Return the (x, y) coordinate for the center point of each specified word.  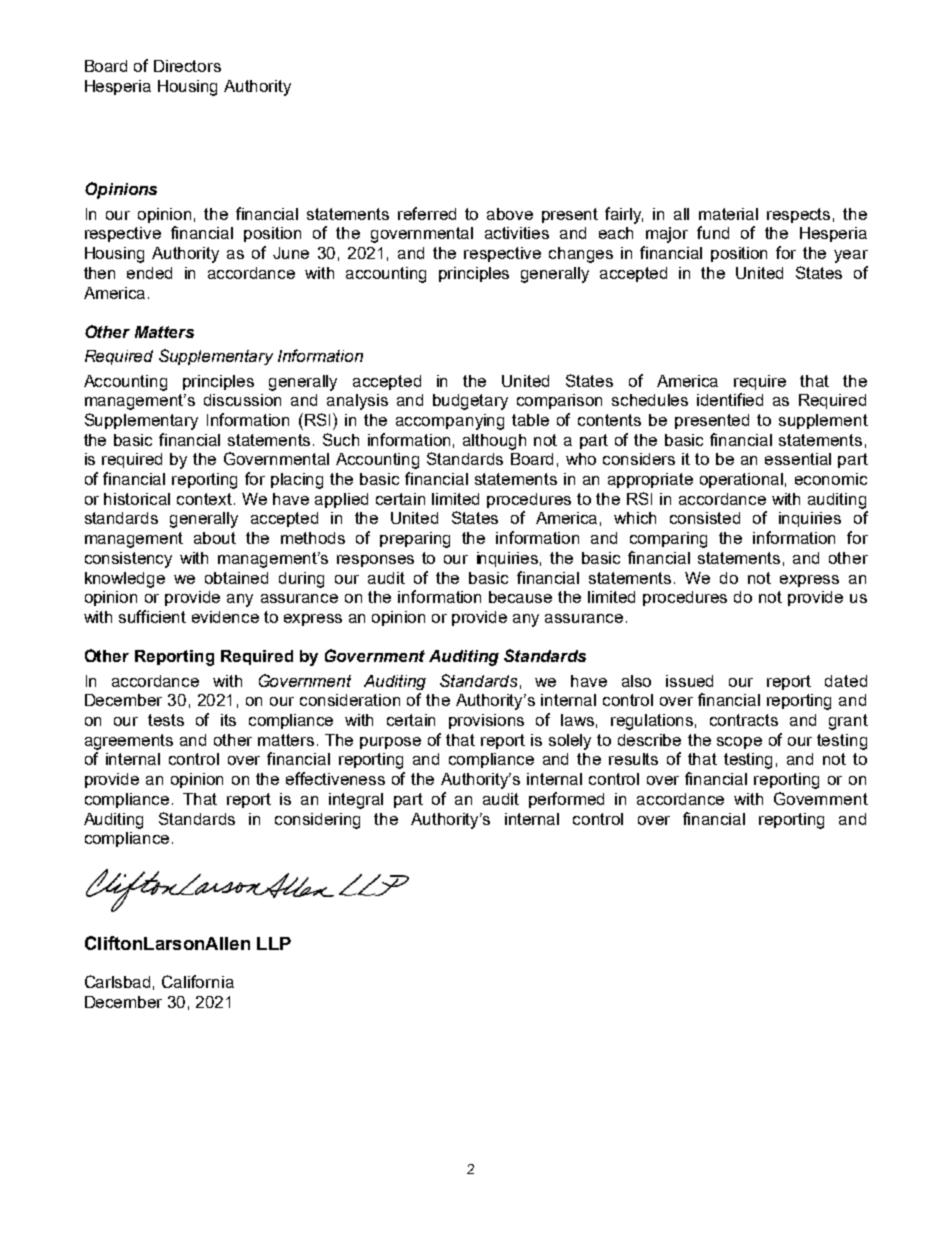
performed (566, 800)
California (198, 981)
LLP (274, 943)
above (510, 214)
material (728, 214)
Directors (187, 66)
